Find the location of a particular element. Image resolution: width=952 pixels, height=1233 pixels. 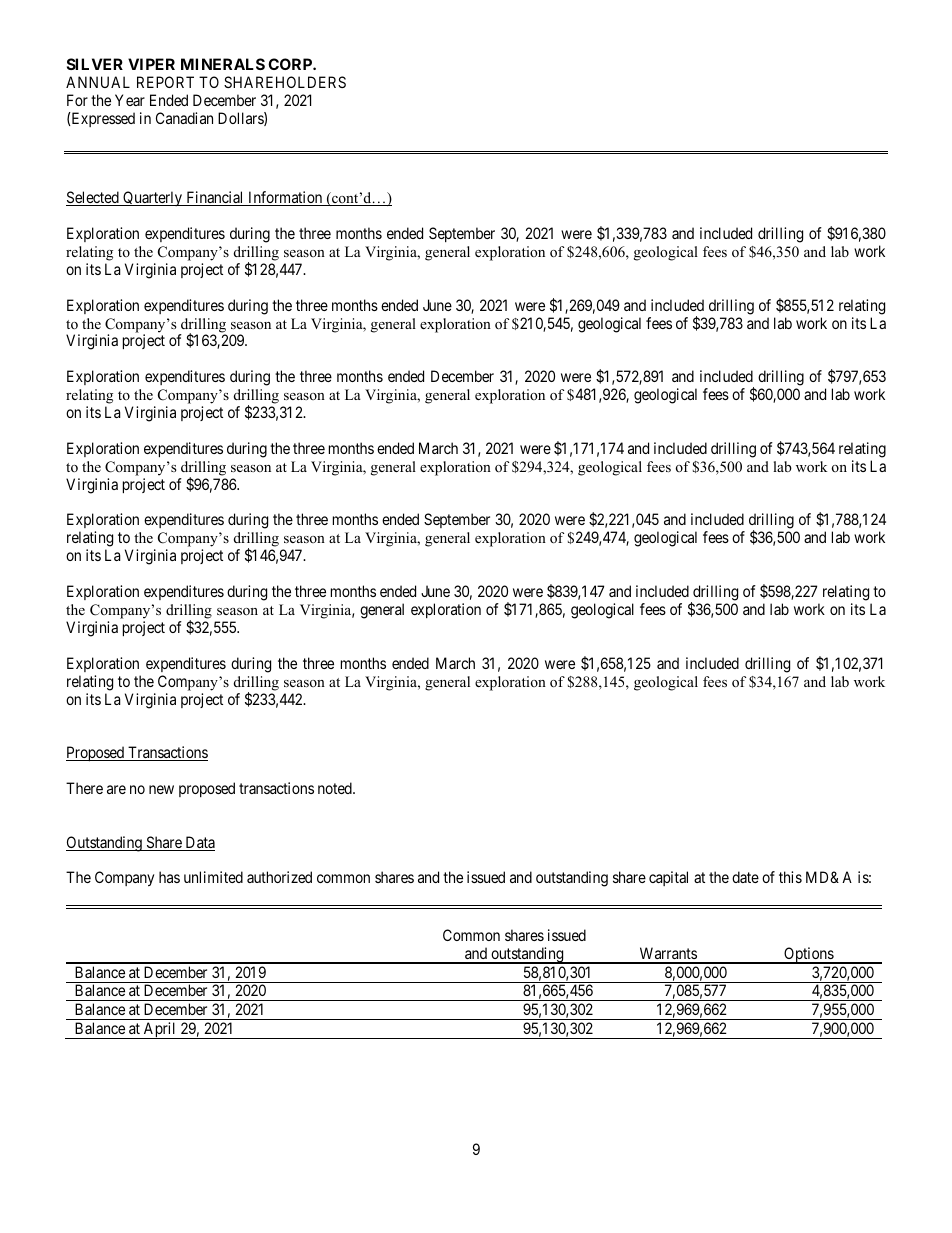

new is located at coordinates (161, 789).
